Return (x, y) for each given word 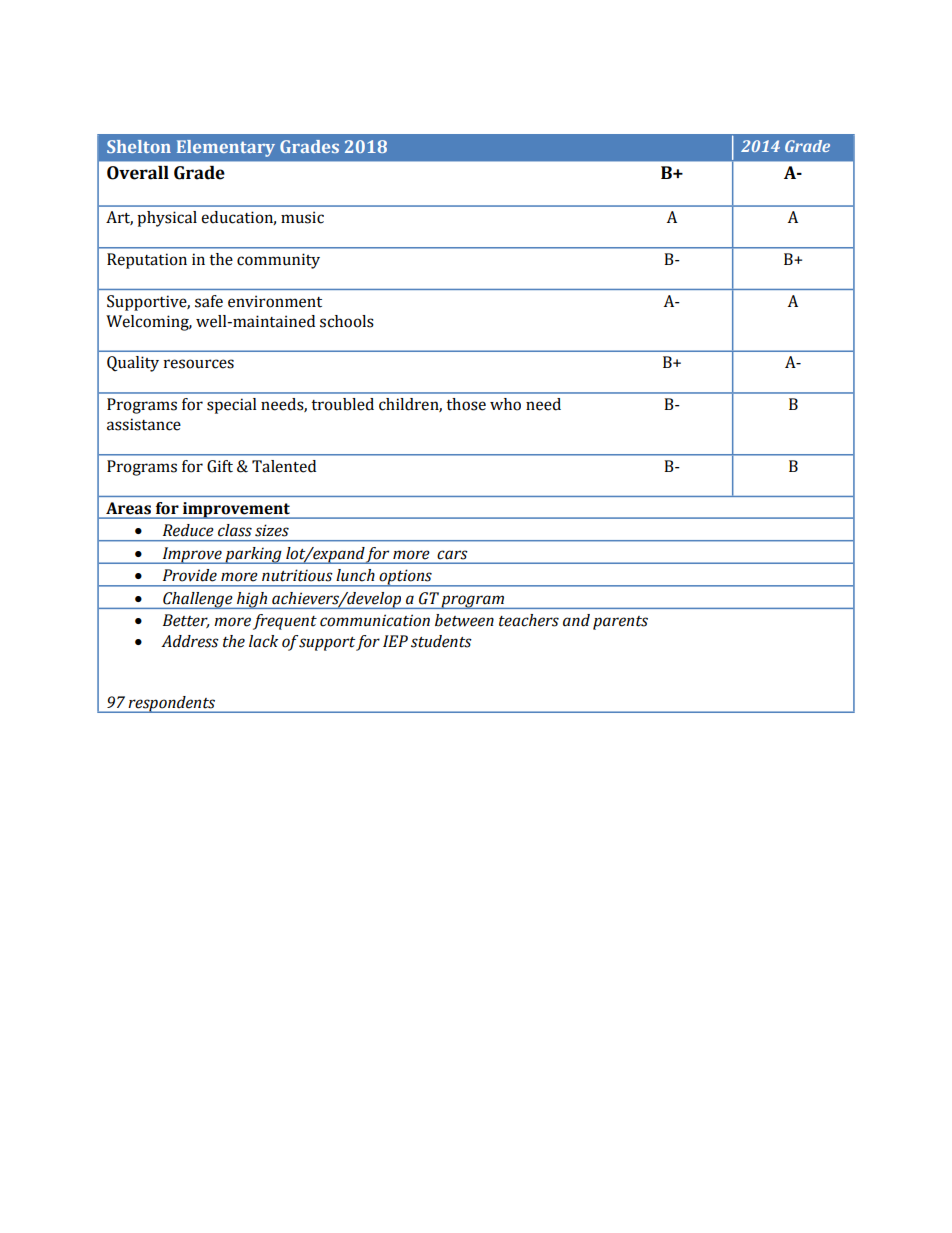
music (302, 217)
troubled (342, 404)
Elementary (226, 148)
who (505, 404)
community (278, 261)
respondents (172, 704)
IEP (395, 641)
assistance (144, 424)
